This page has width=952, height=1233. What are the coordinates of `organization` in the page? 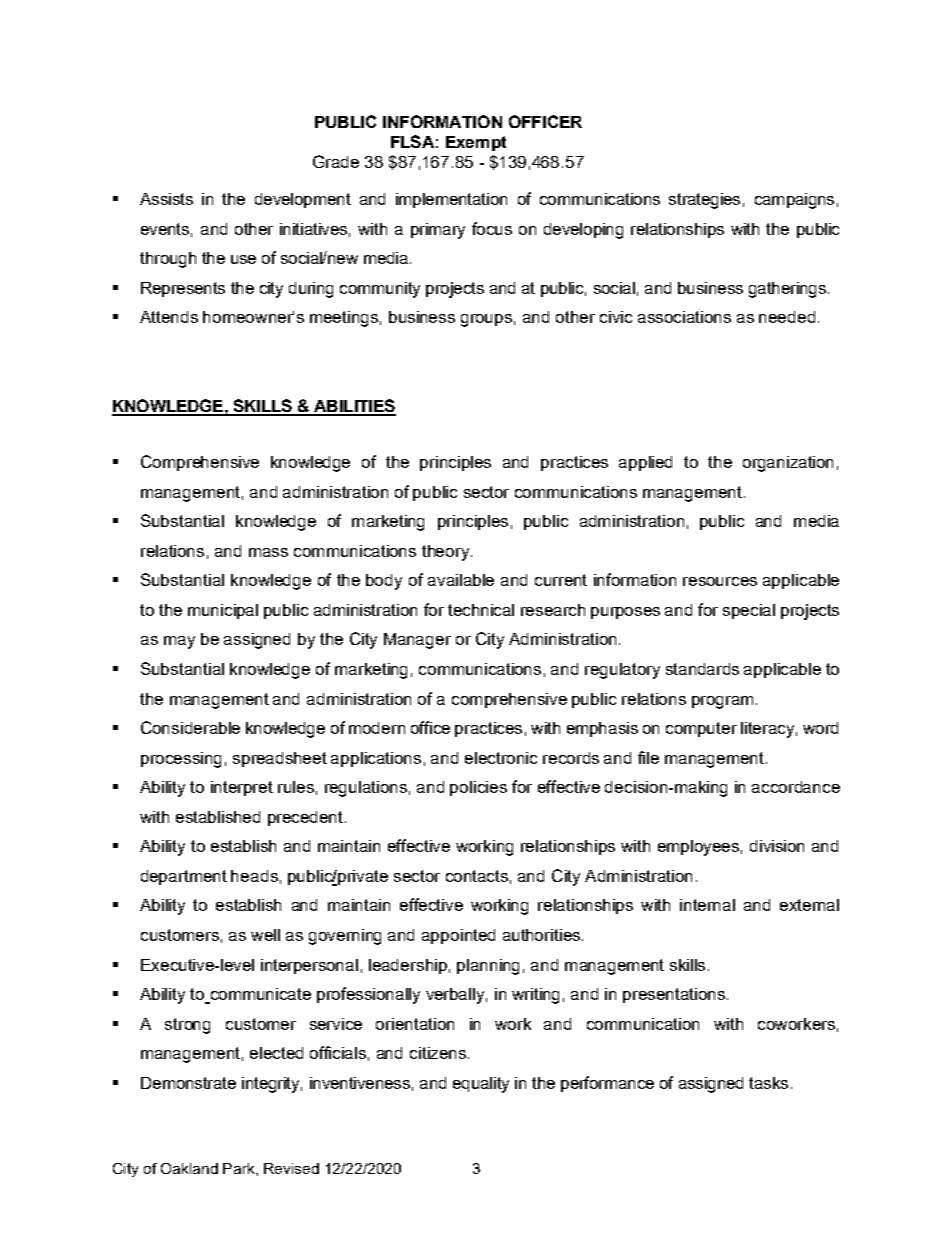 It's located at (788, 464).
